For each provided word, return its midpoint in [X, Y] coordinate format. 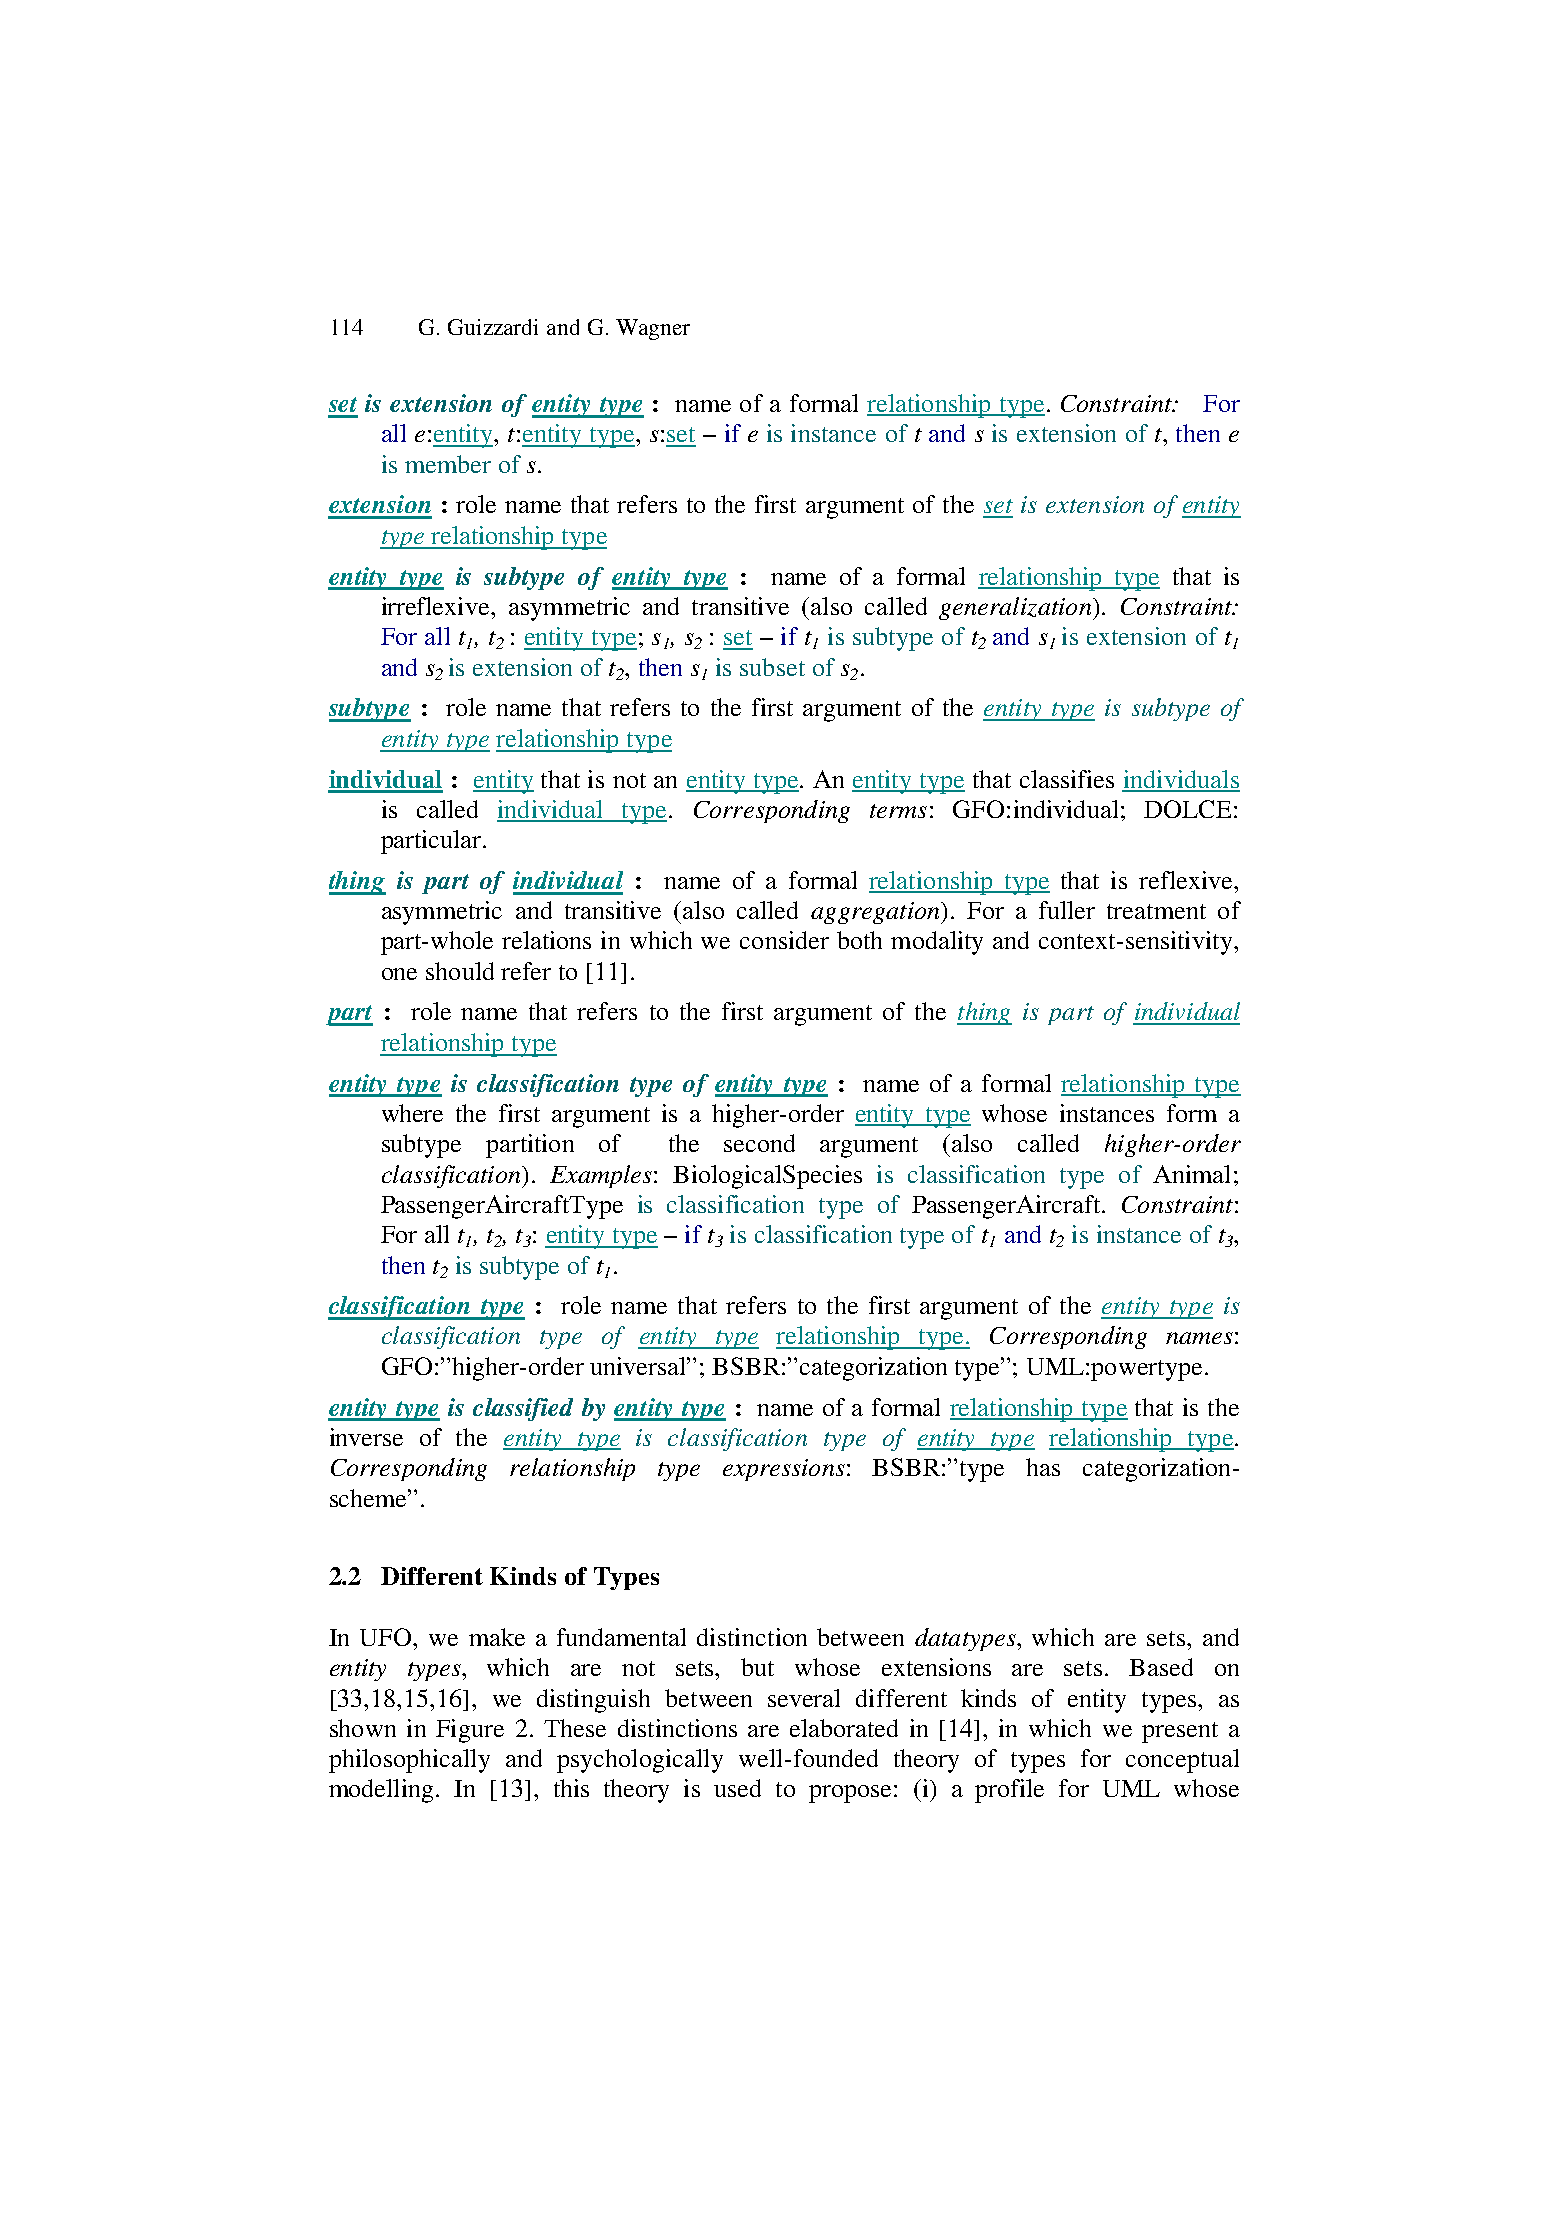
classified [523, 1409]
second [759, 1143]
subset [772, 667]
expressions [784, 1470]
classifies [1067, 779]
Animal [1191, 1174]
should [460, 971]
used [737, 1788]
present [1180, 1732]
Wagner [653, 329]
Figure [470, 1731]
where [412, 1113]
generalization [1016, 608]
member [448, 464]
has [1043, 1467]
